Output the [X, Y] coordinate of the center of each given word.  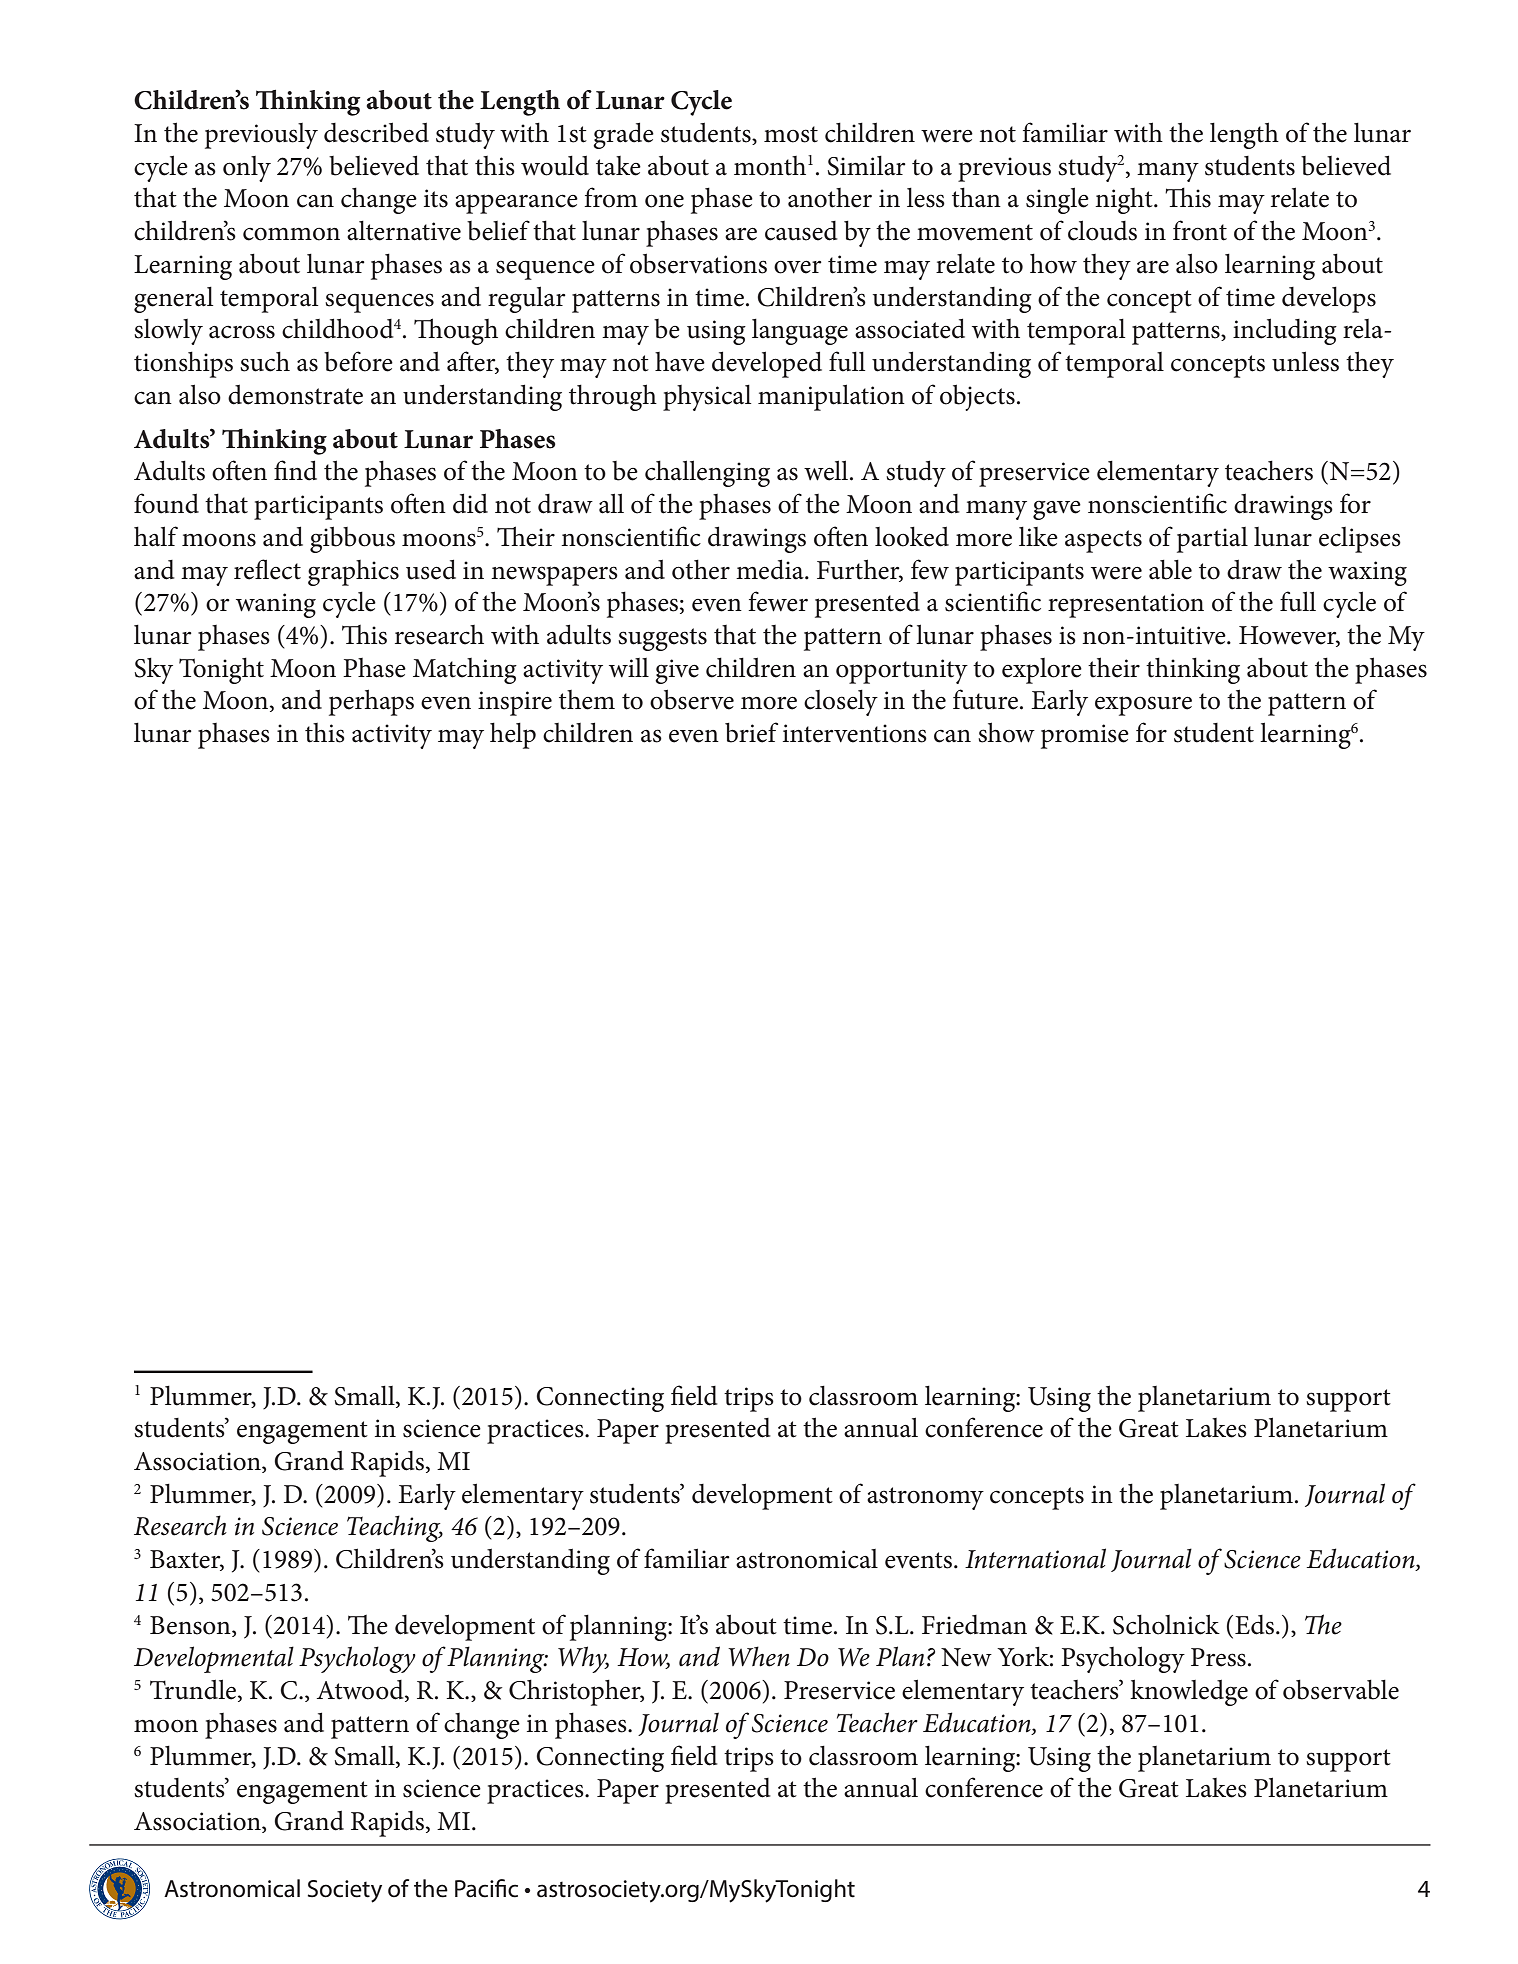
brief [751, 732]
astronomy [925, 1498]
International [1035, 1558]
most [791, 134]
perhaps [371, 702]
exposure [1143, 706]
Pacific [486, 1888]
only [247, 169]
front [1200, 230]
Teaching [395, 1528]
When [759, 1656]
